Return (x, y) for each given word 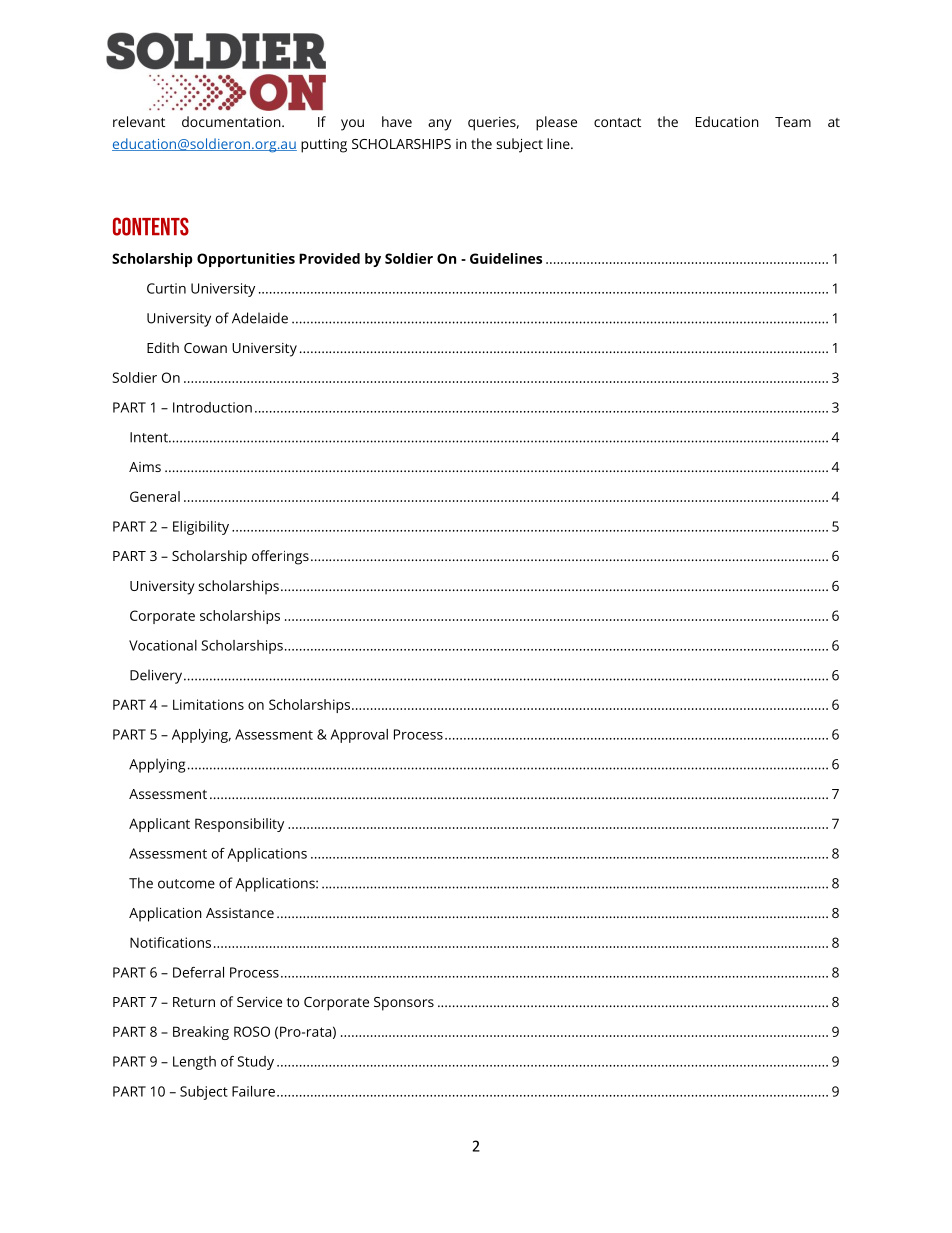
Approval (359, 736)
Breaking (201, 1033)
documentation (232, 121)
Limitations (208, 704)
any (440, 125)
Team (793, 122)
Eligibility (201, 528)
